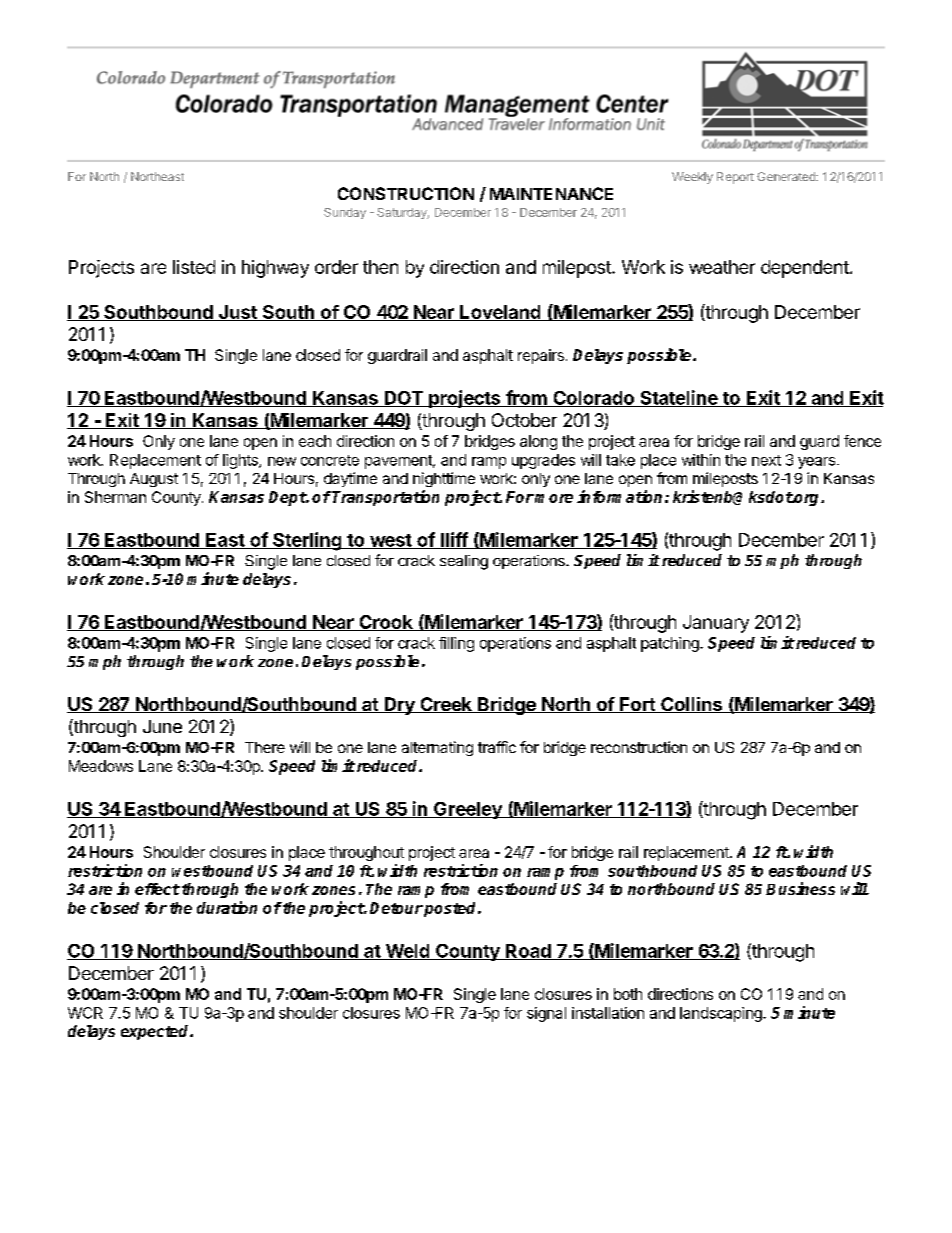  What do you see at coordinates (546, 1014) in the screenshot?
I see `signal` at bounding box center [546, 1014].
